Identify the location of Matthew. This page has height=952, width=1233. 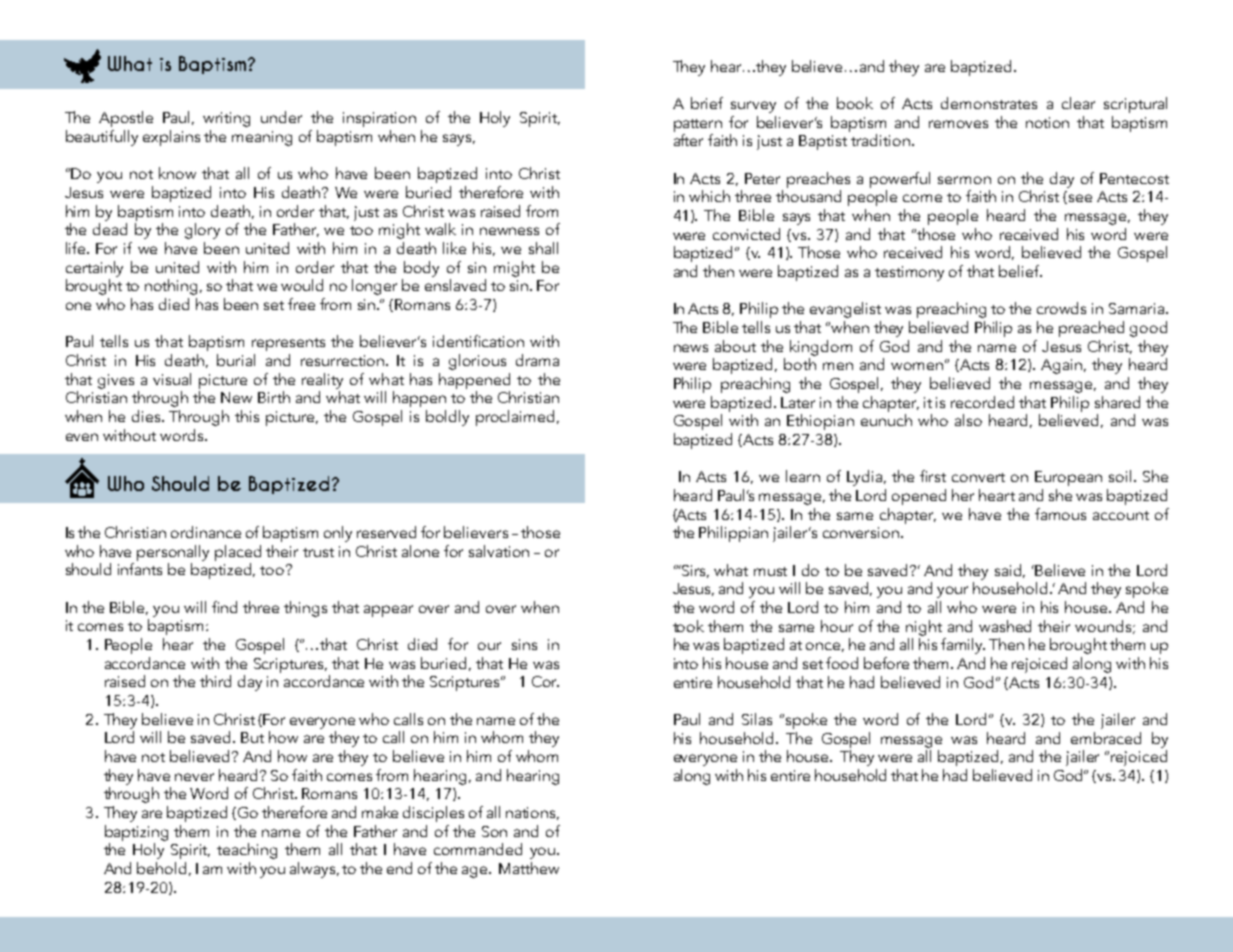
(529, 868).
